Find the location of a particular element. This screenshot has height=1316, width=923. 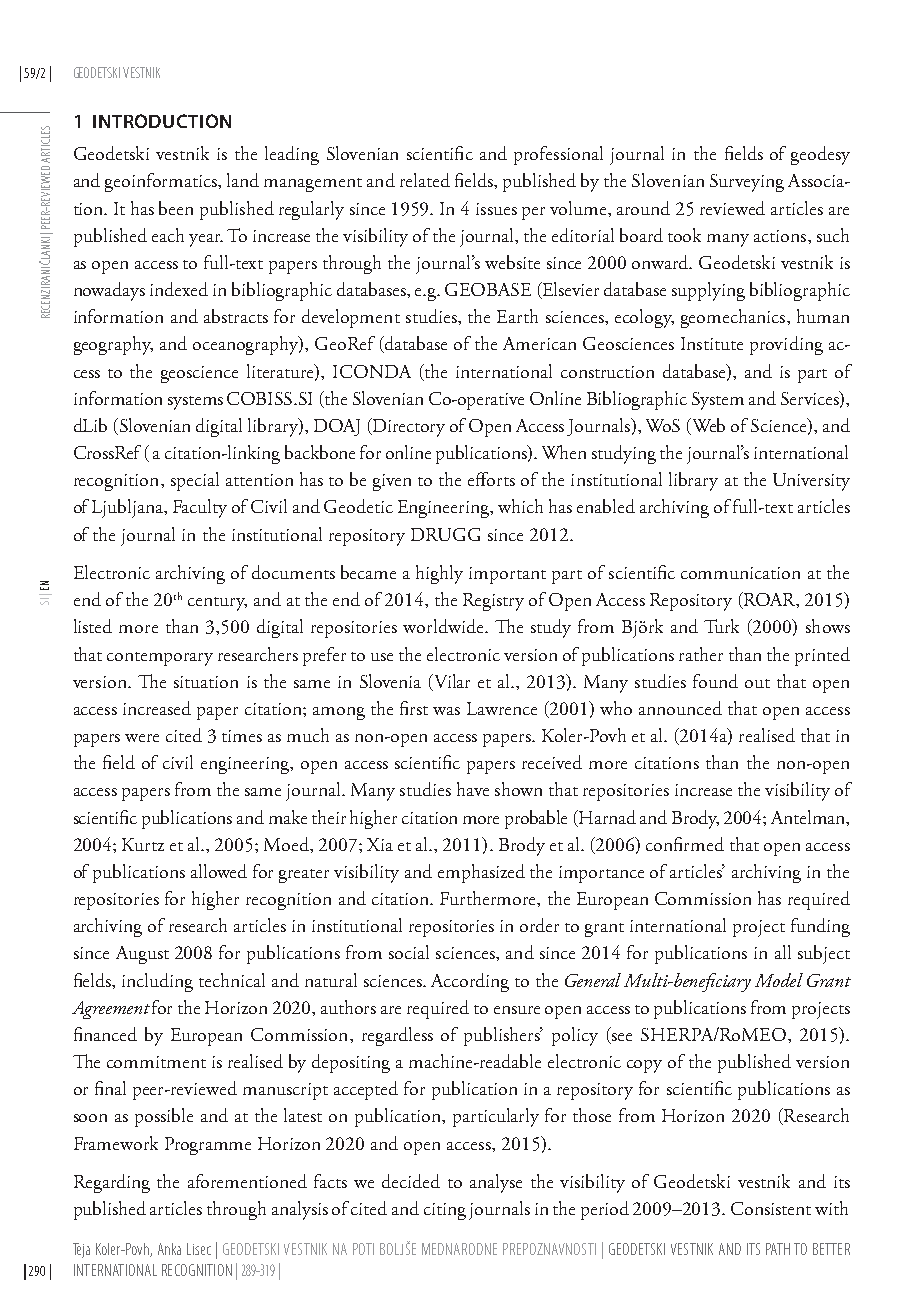

been is located at coordinates (176, 208).
